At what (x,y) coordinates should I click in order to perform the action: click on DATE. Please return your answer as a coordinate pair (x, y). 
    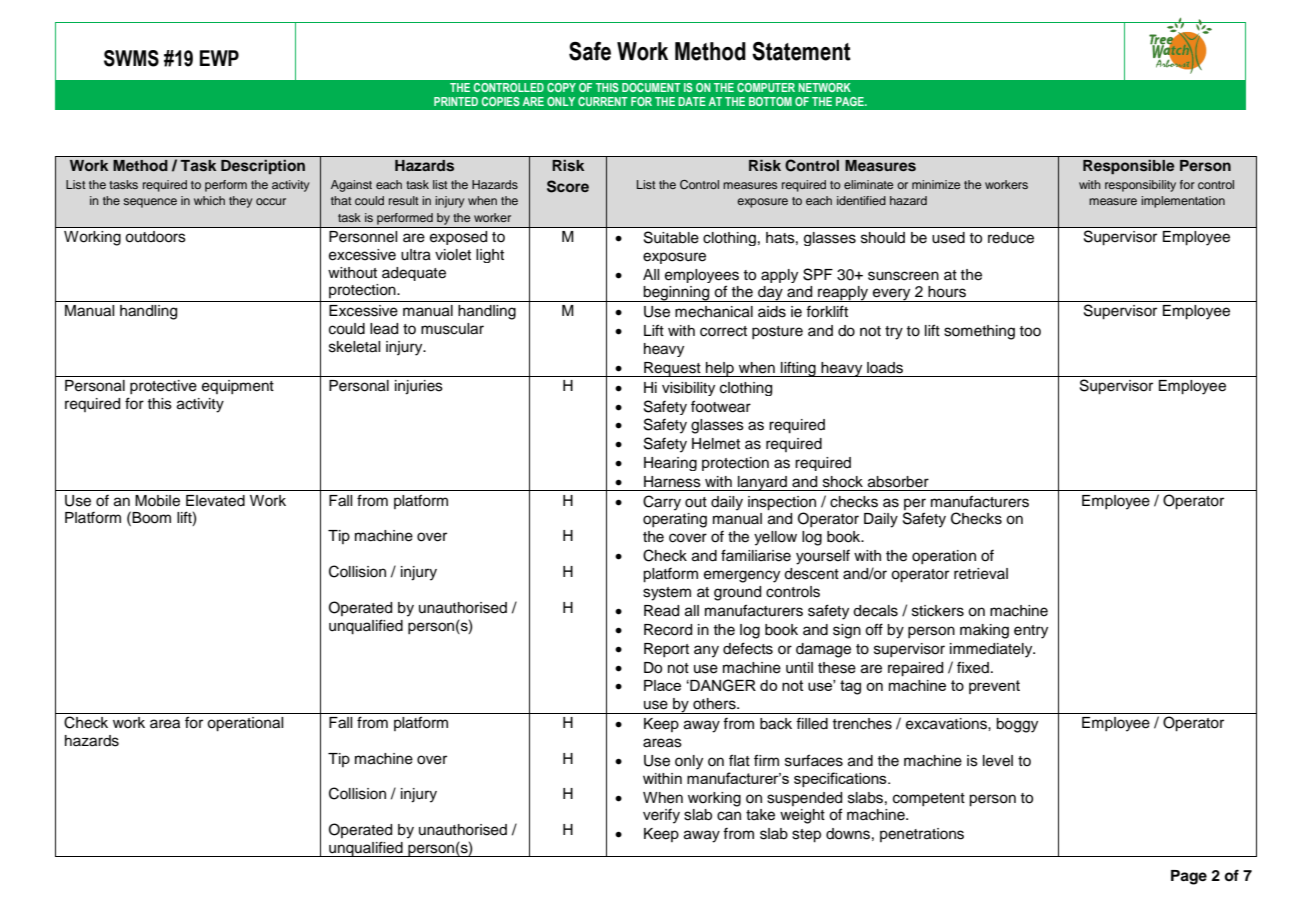
    Looking at the image, I should click on (692, 101).
